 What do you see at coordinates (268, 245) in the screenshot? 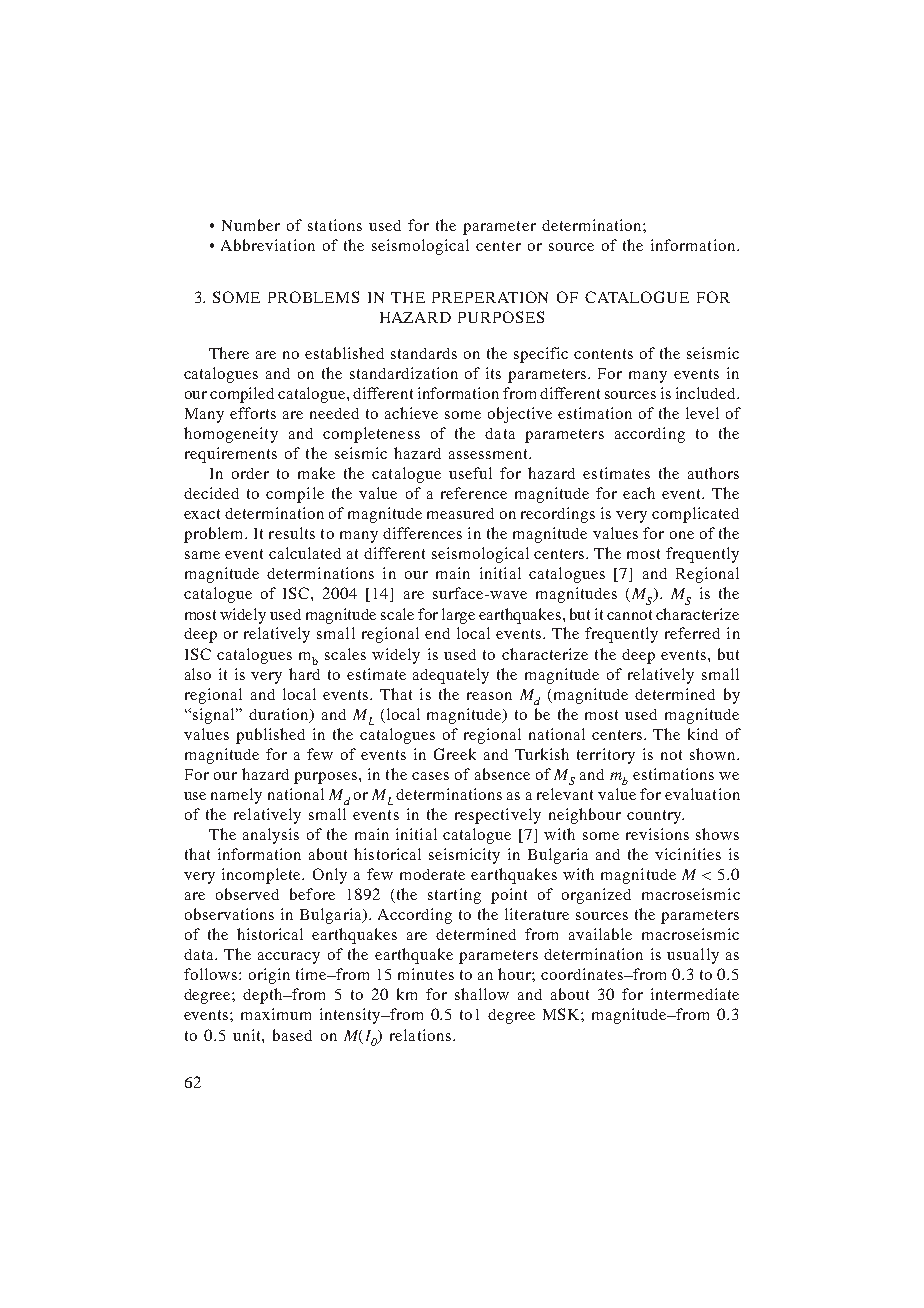
I see `Abbreviation` at bounding box center [268, 245].
